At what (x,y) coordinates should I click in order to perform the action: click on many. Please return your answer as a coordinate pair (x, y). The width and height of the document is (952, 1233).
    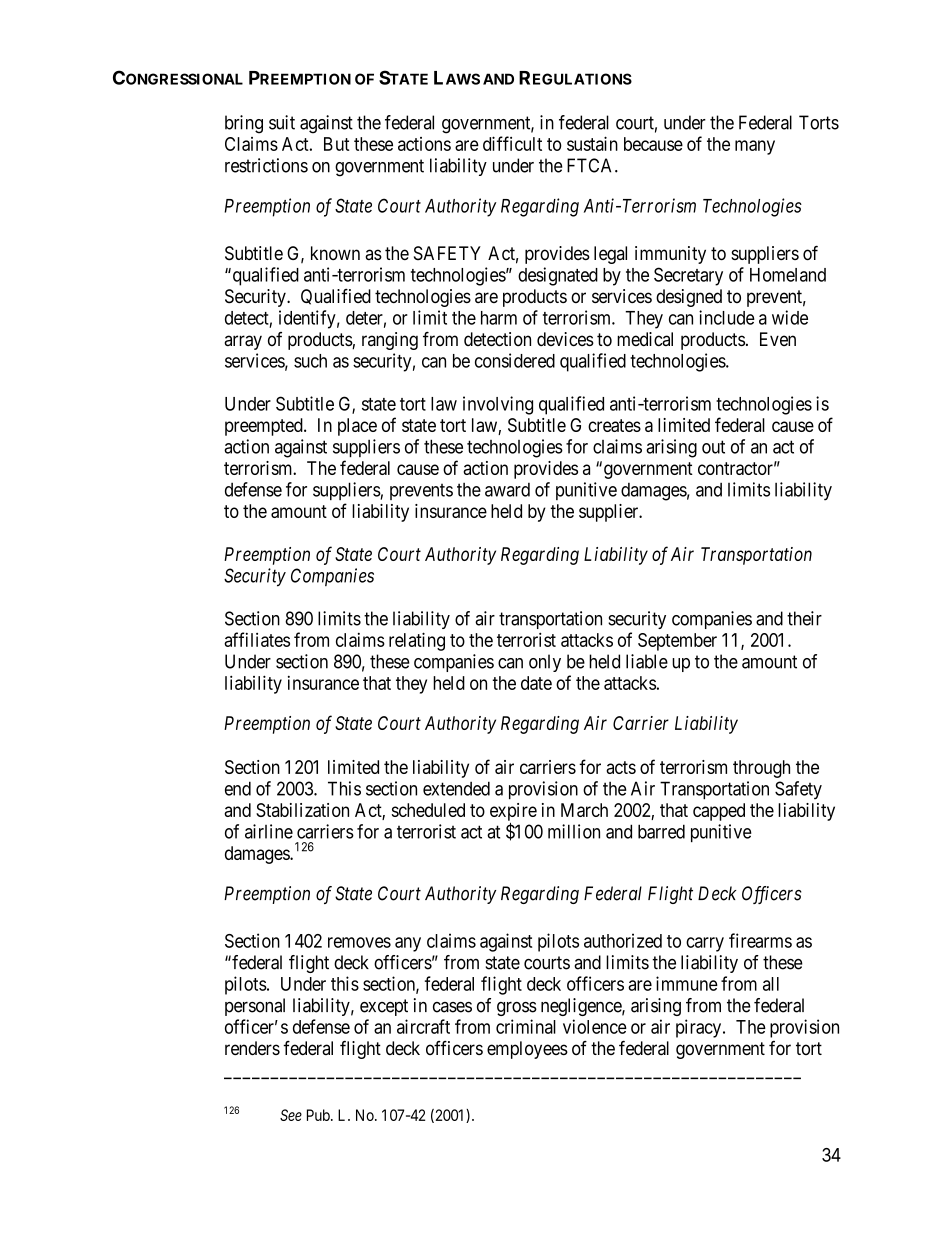
    Looking at the image, I should click on (755, 147).
